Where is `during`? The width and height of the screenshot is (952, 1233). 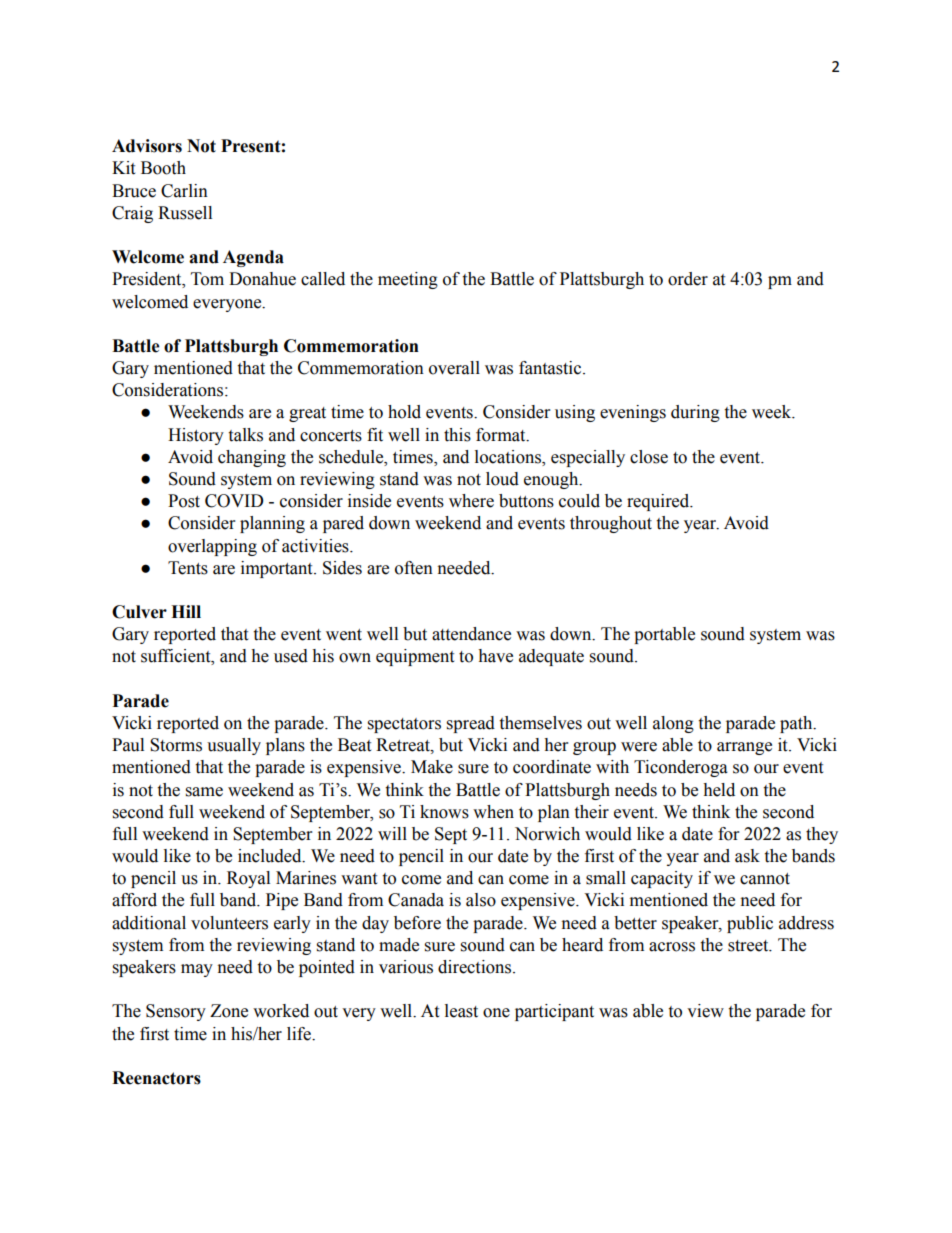
during is located at coordinates (695, 413).
